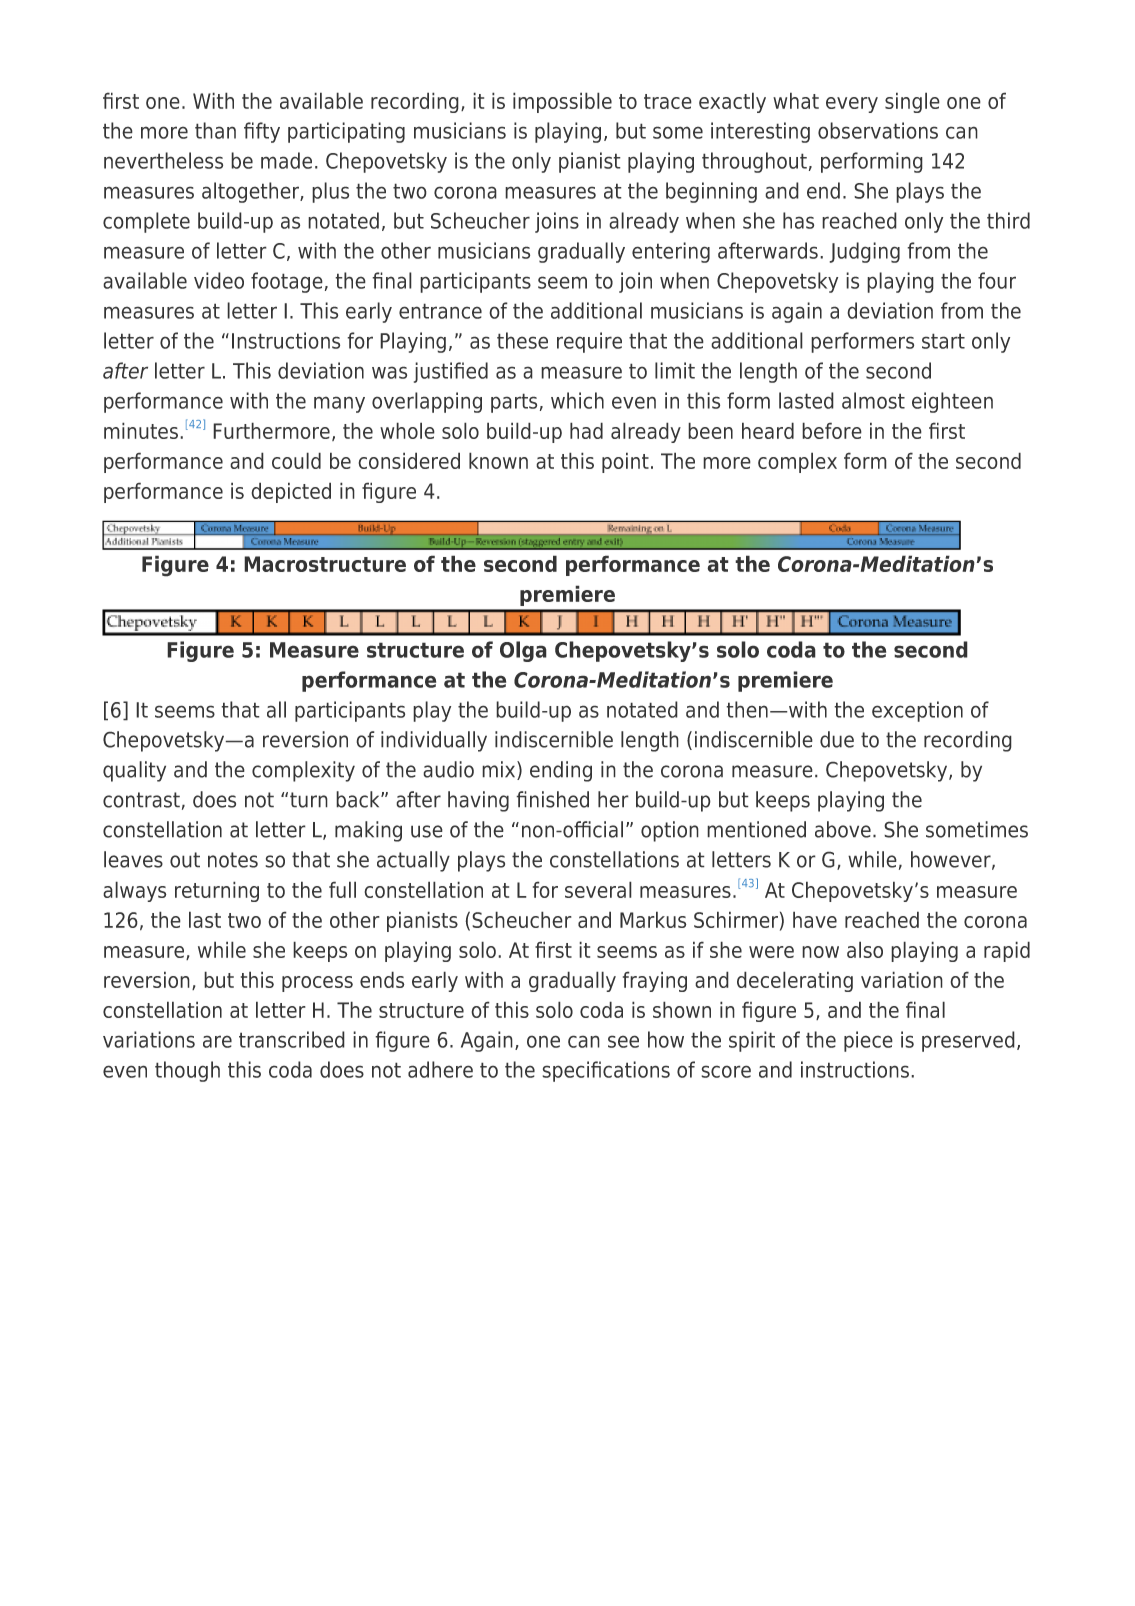  I want to click on start, so click(943, 341).
